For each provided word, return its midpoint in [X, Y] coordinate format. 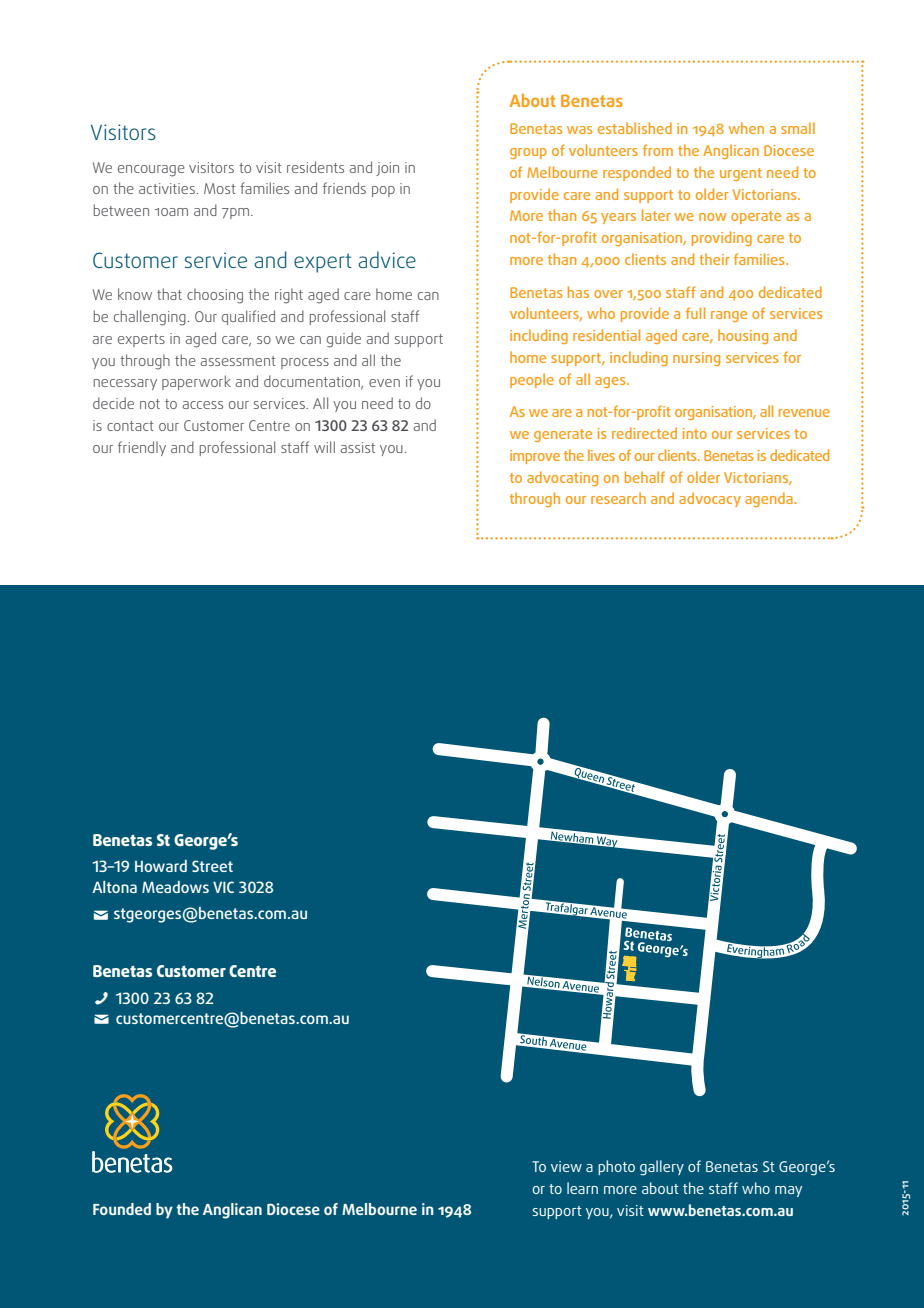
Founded [122, 1209]
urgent [741, 174]
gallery [662, 1168]
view [566, 1166]
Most [220, 188]
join [387, 169]
